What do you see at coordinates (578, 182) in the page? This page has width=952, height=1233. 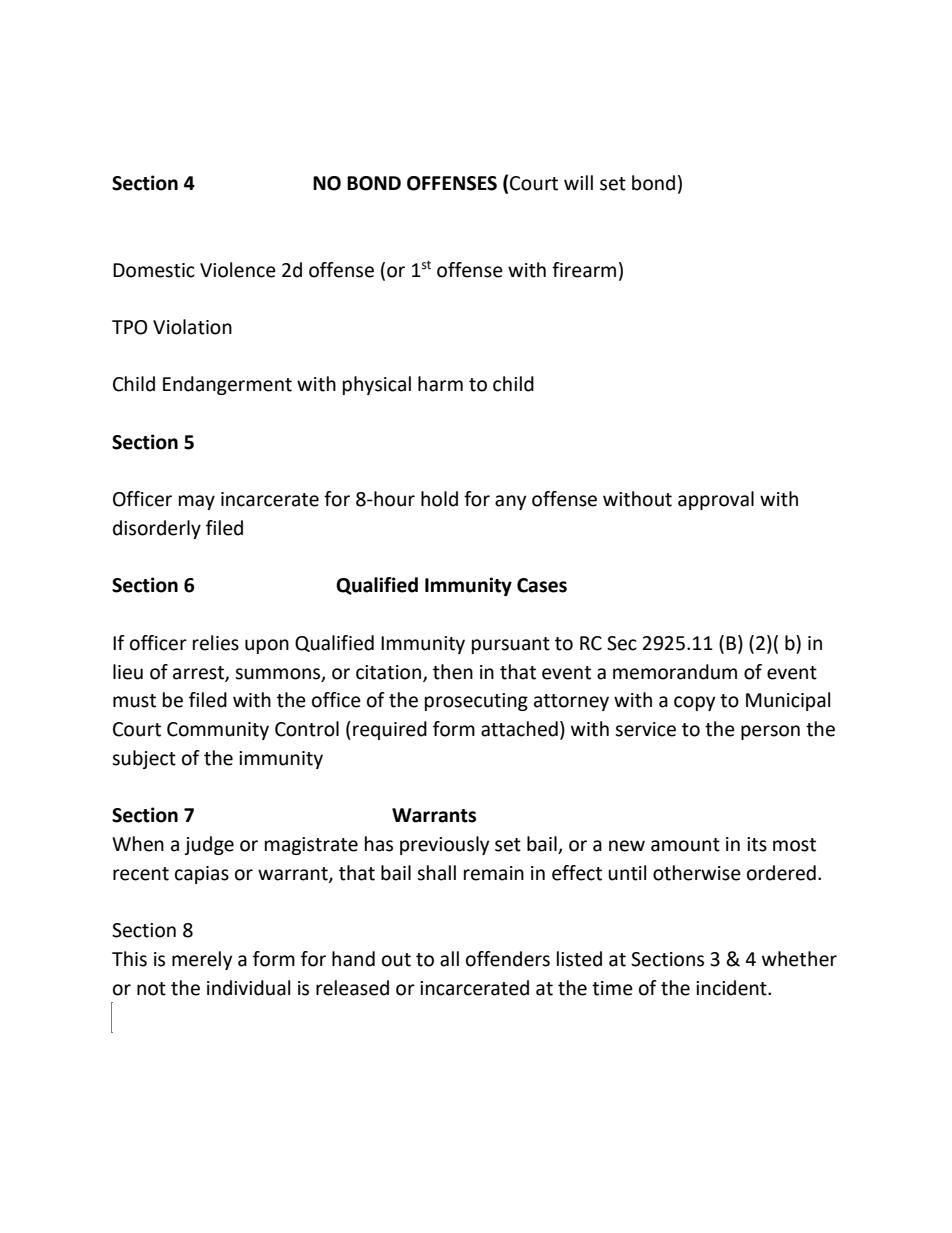 I see `will` at bounding box center [578, 182].
